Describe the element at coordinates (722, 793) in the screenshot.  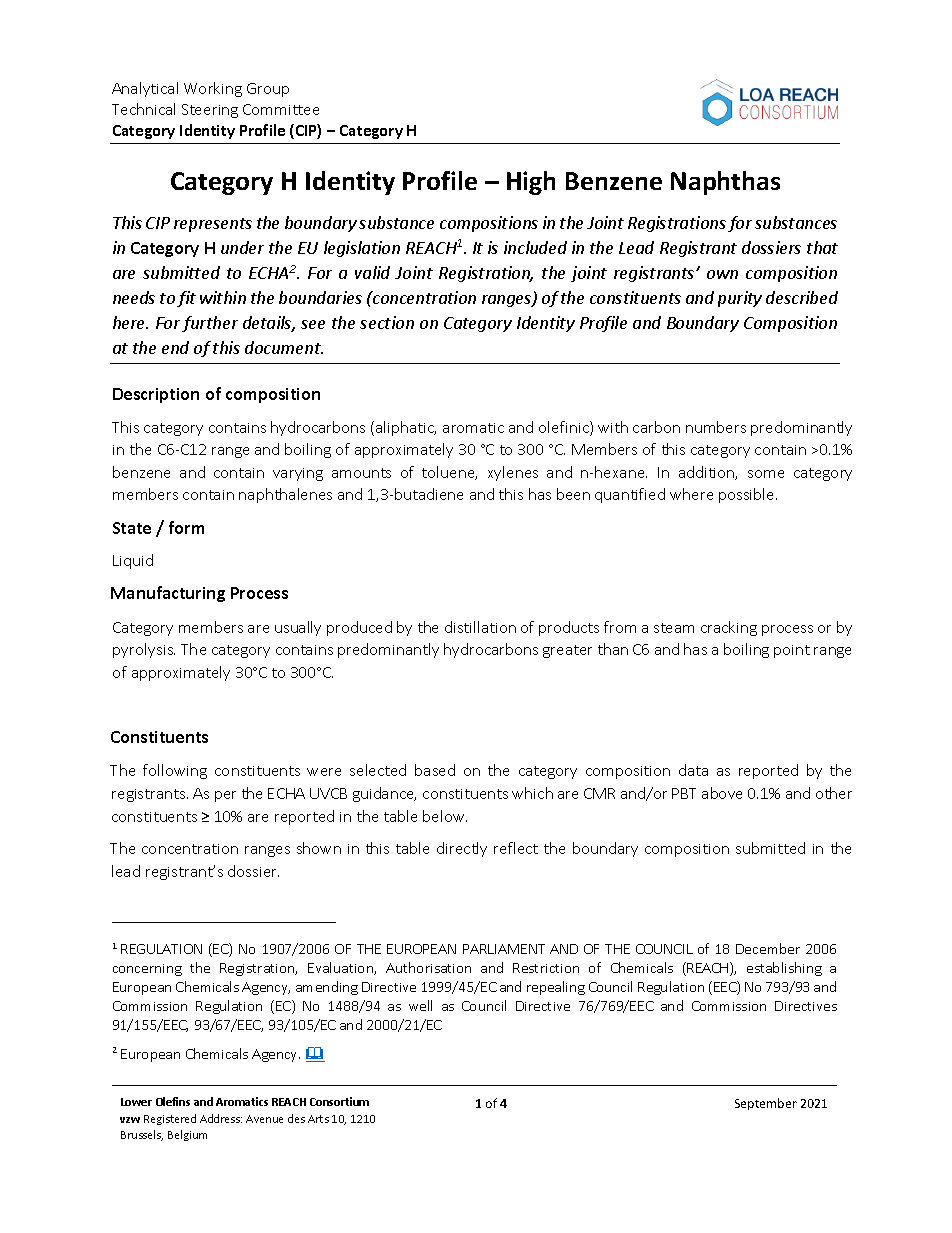
I see `above` at that location.
